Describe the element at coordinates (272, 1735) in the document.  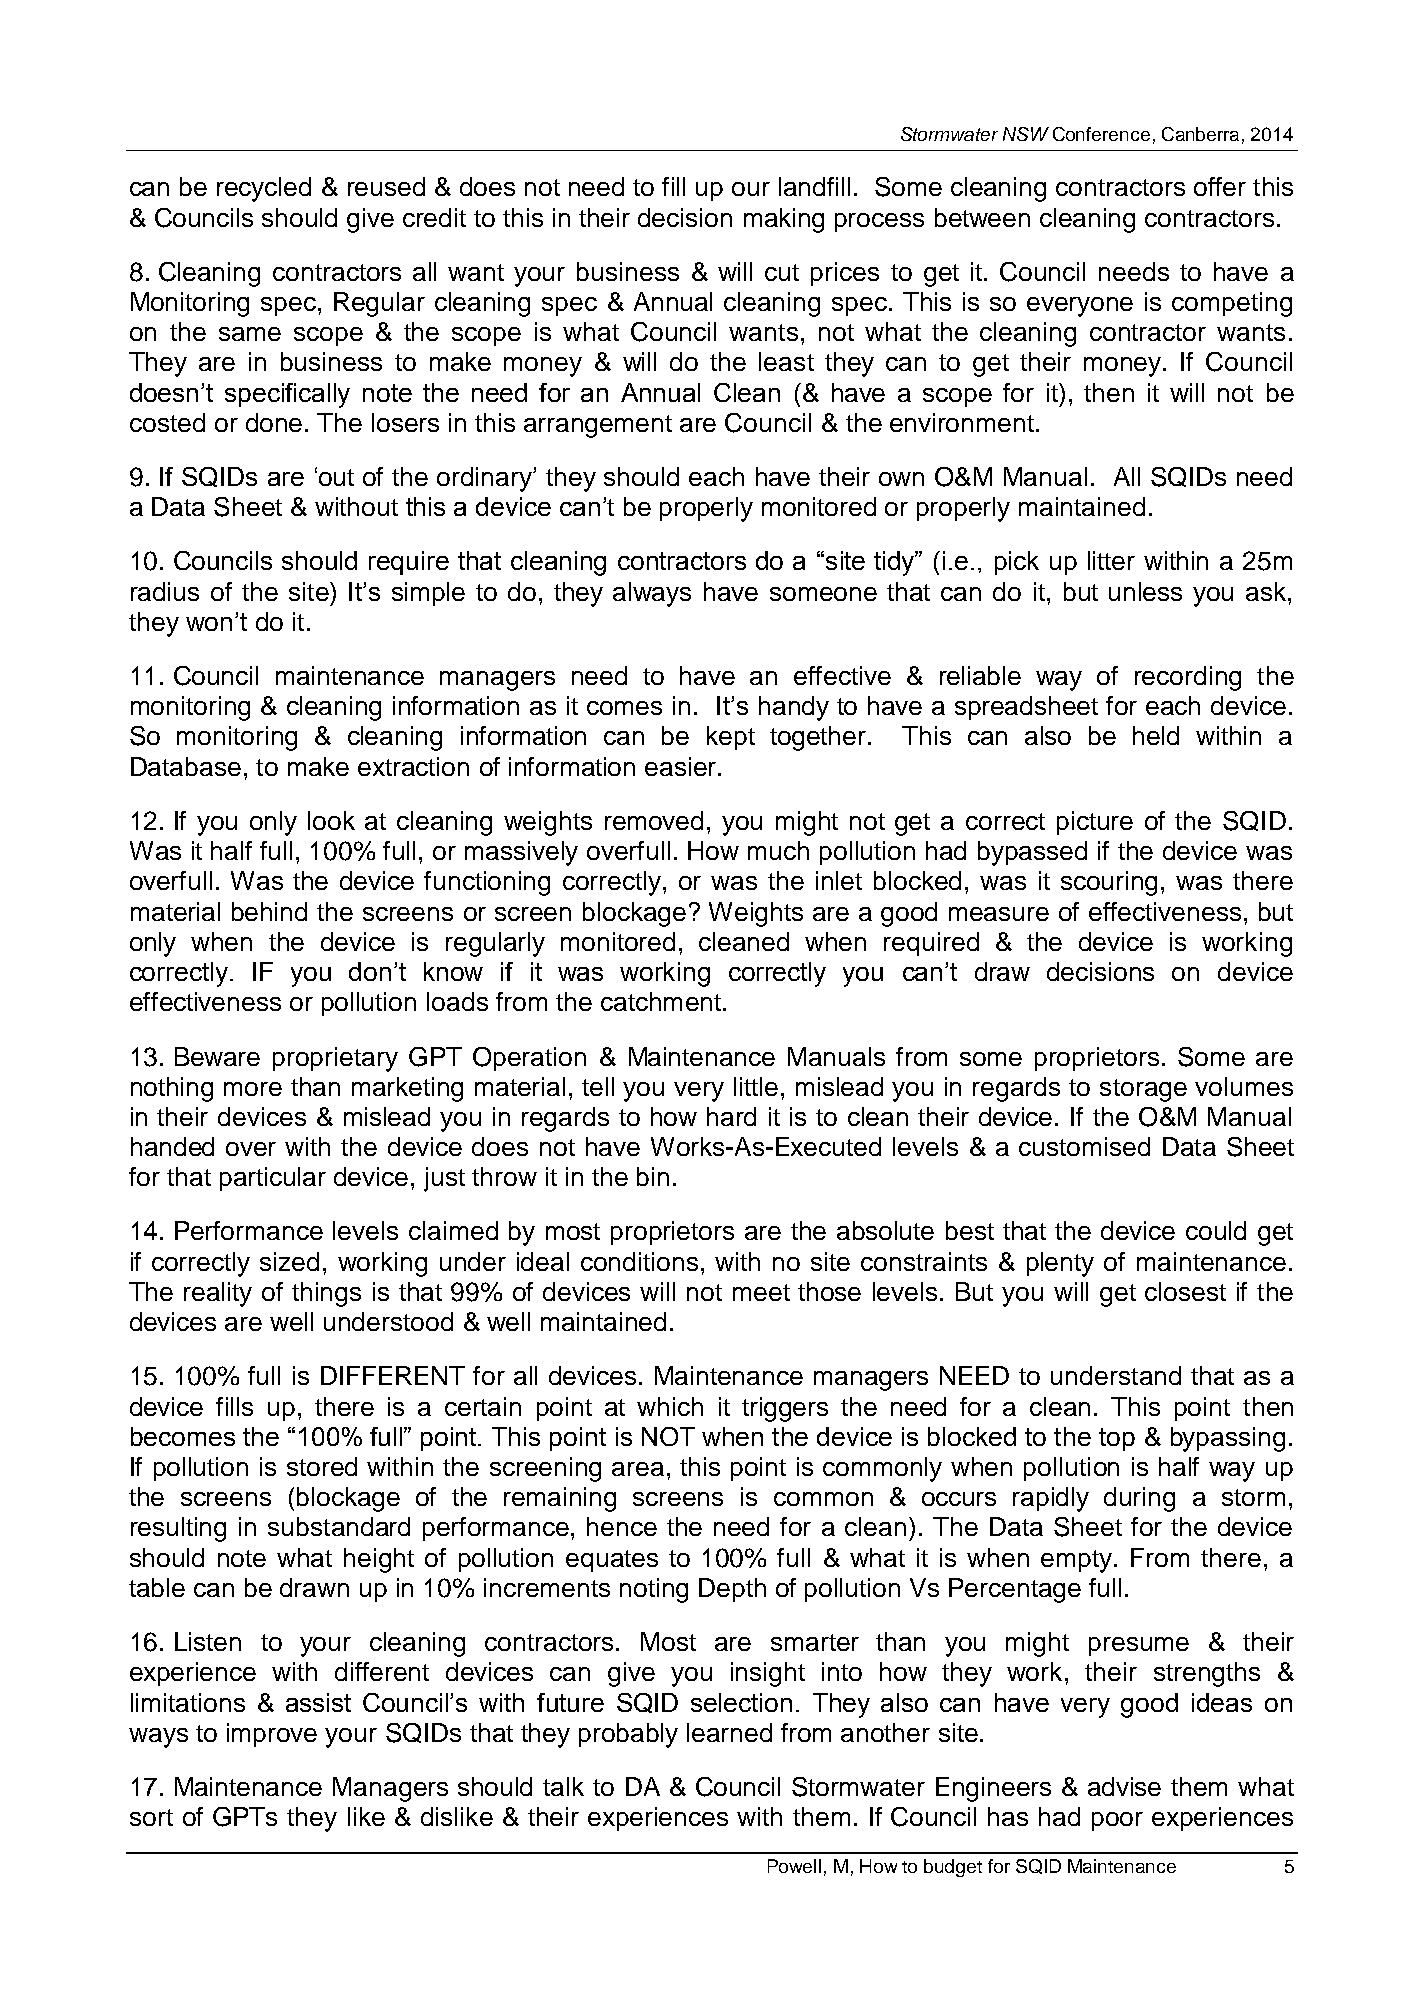
I see `improve` at that location.
